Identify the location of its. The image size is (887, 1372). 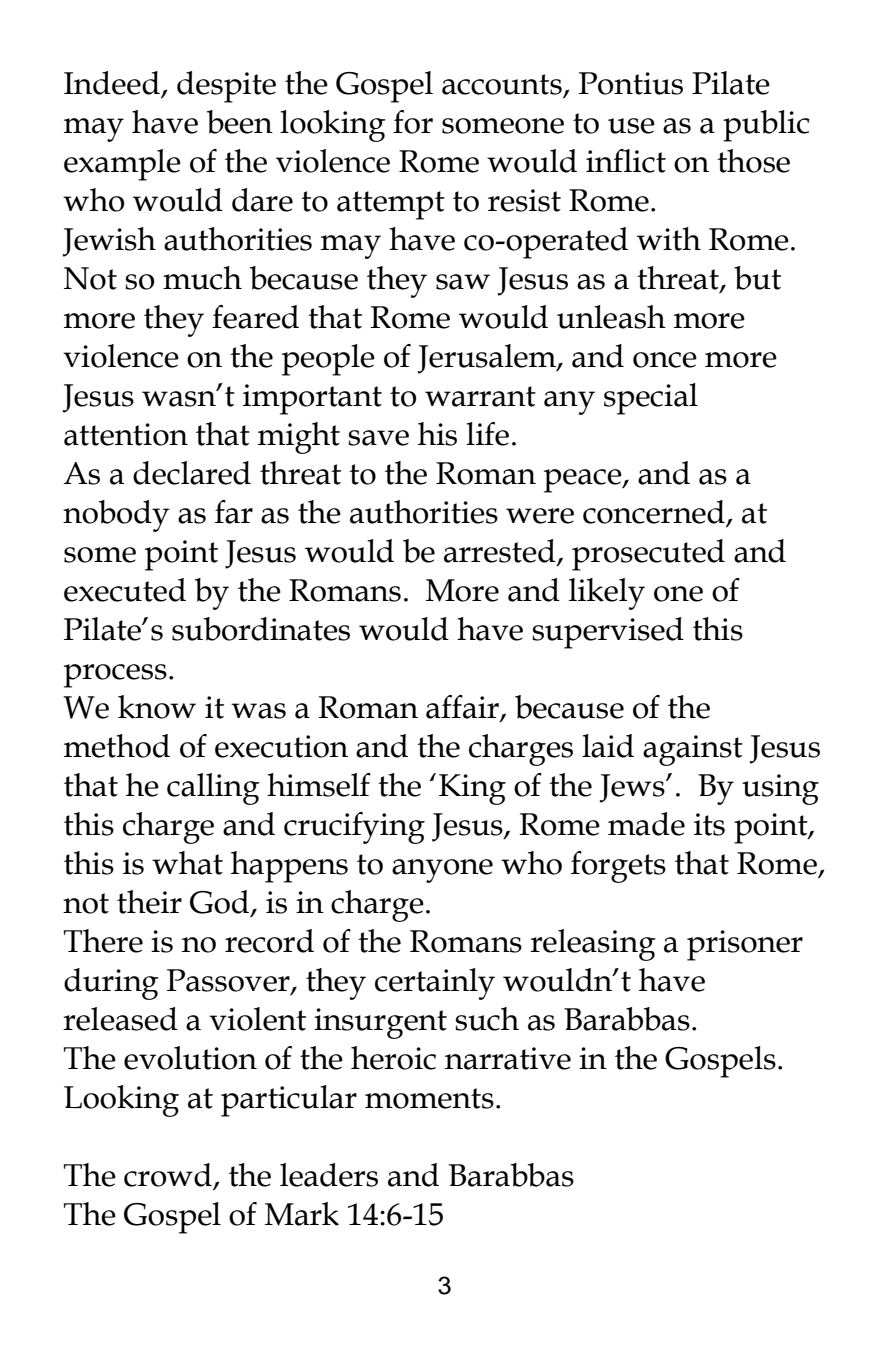
(709, 824).
